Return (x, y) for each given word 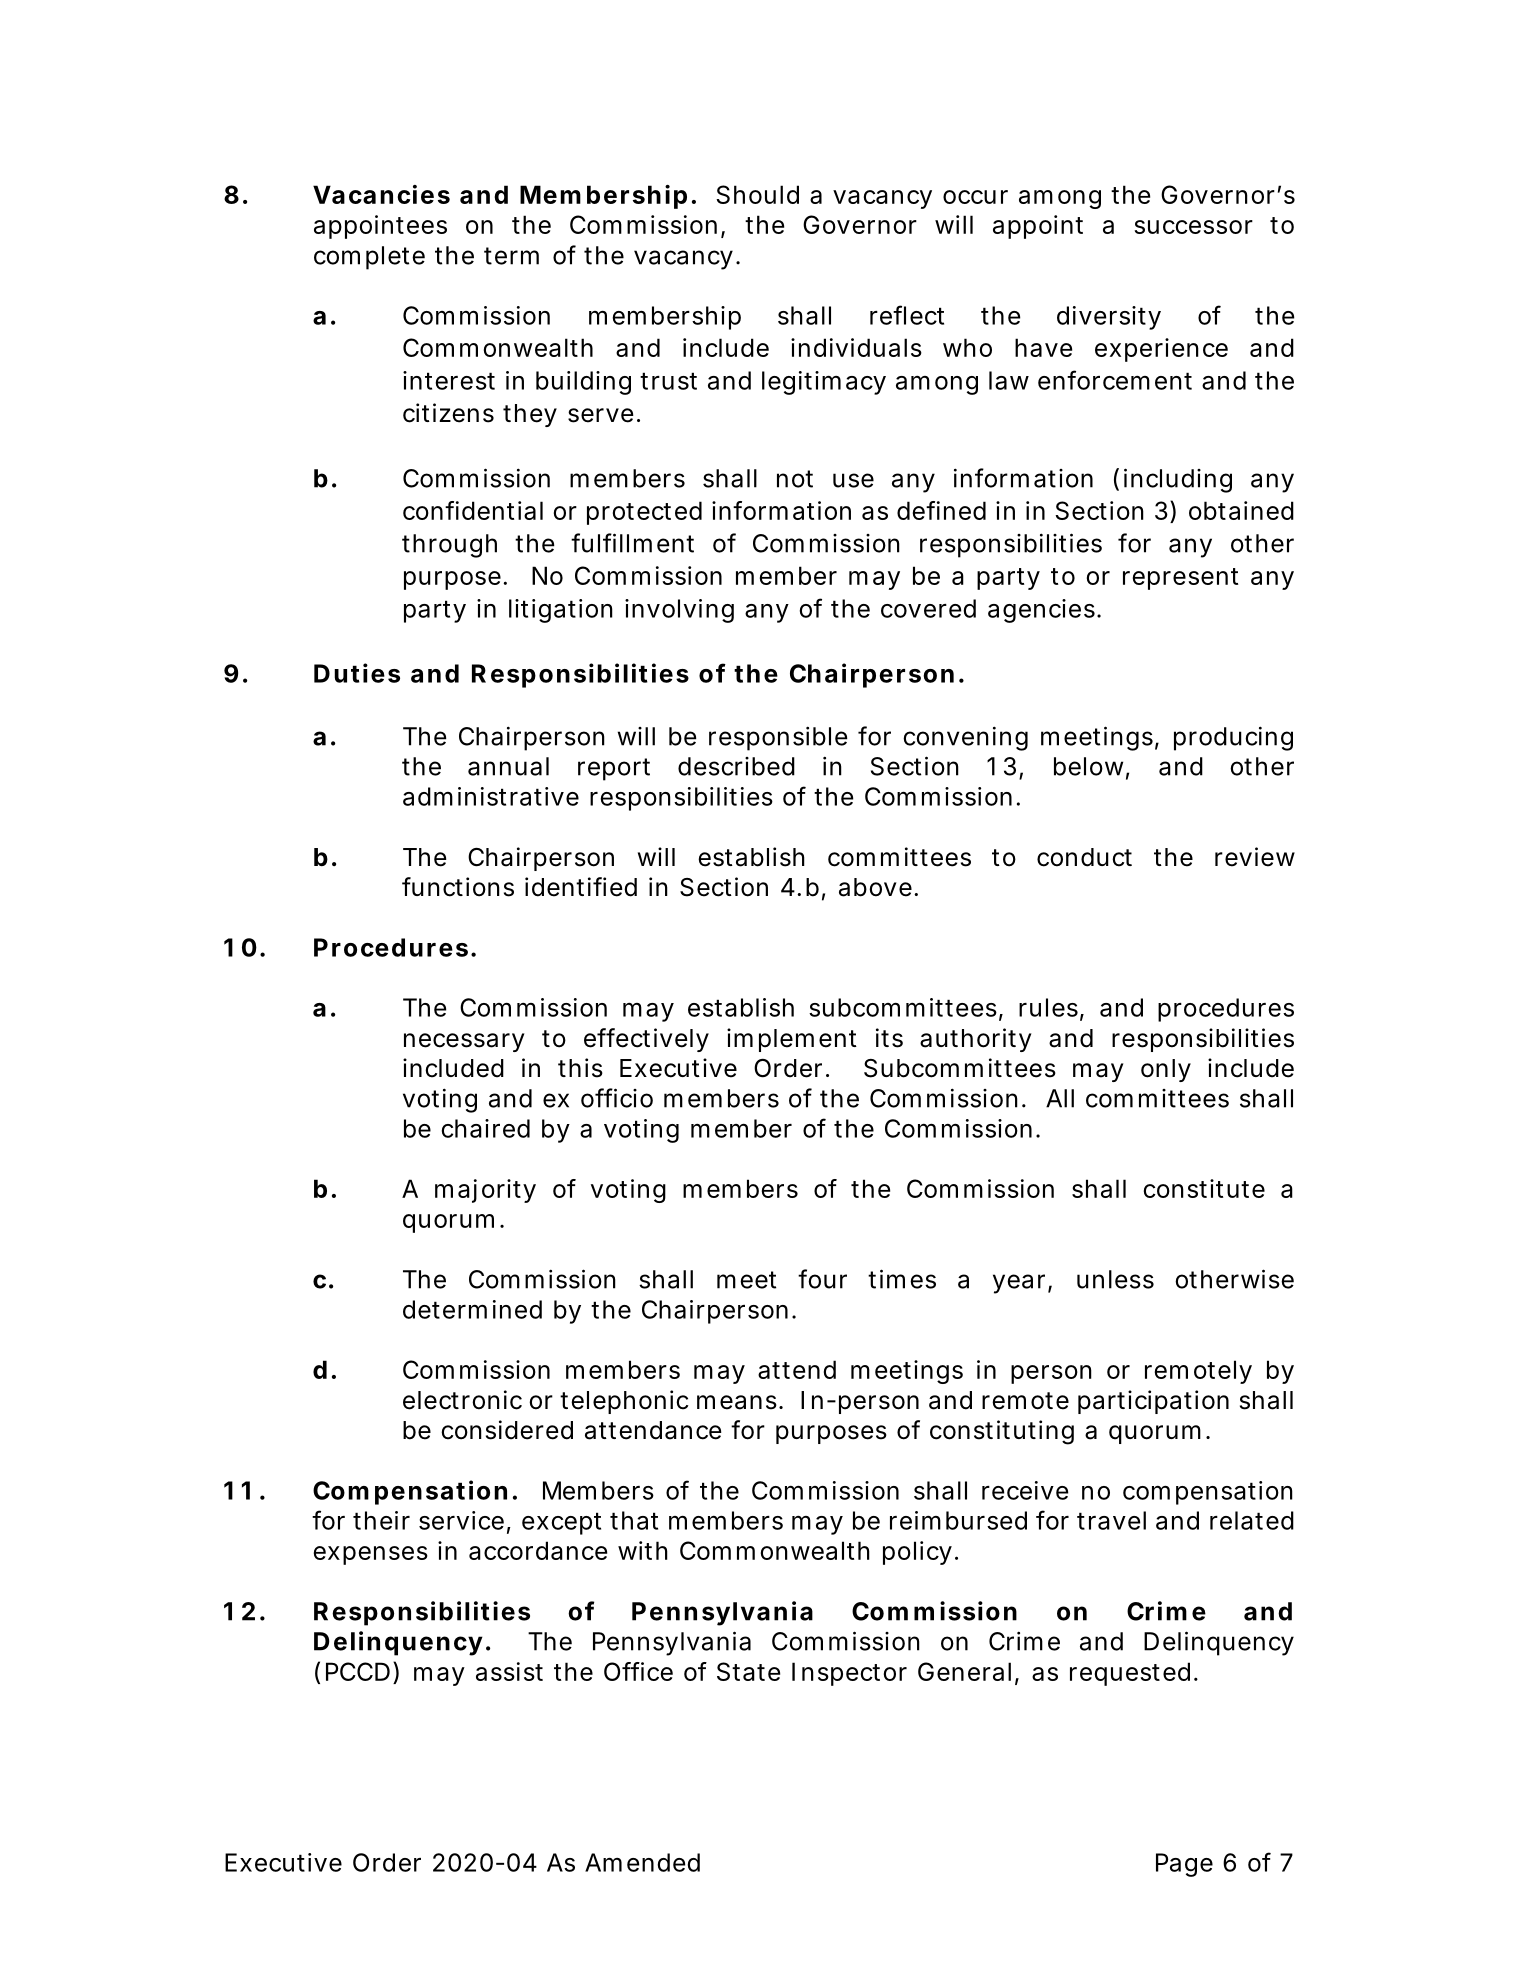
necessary (464, 1042)
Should (757, 194)
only (1166, 1070)
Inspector (849, 1674)
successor (1193, 227)
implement (792, 1040)
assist (509, 1671)
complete (369, 258)
